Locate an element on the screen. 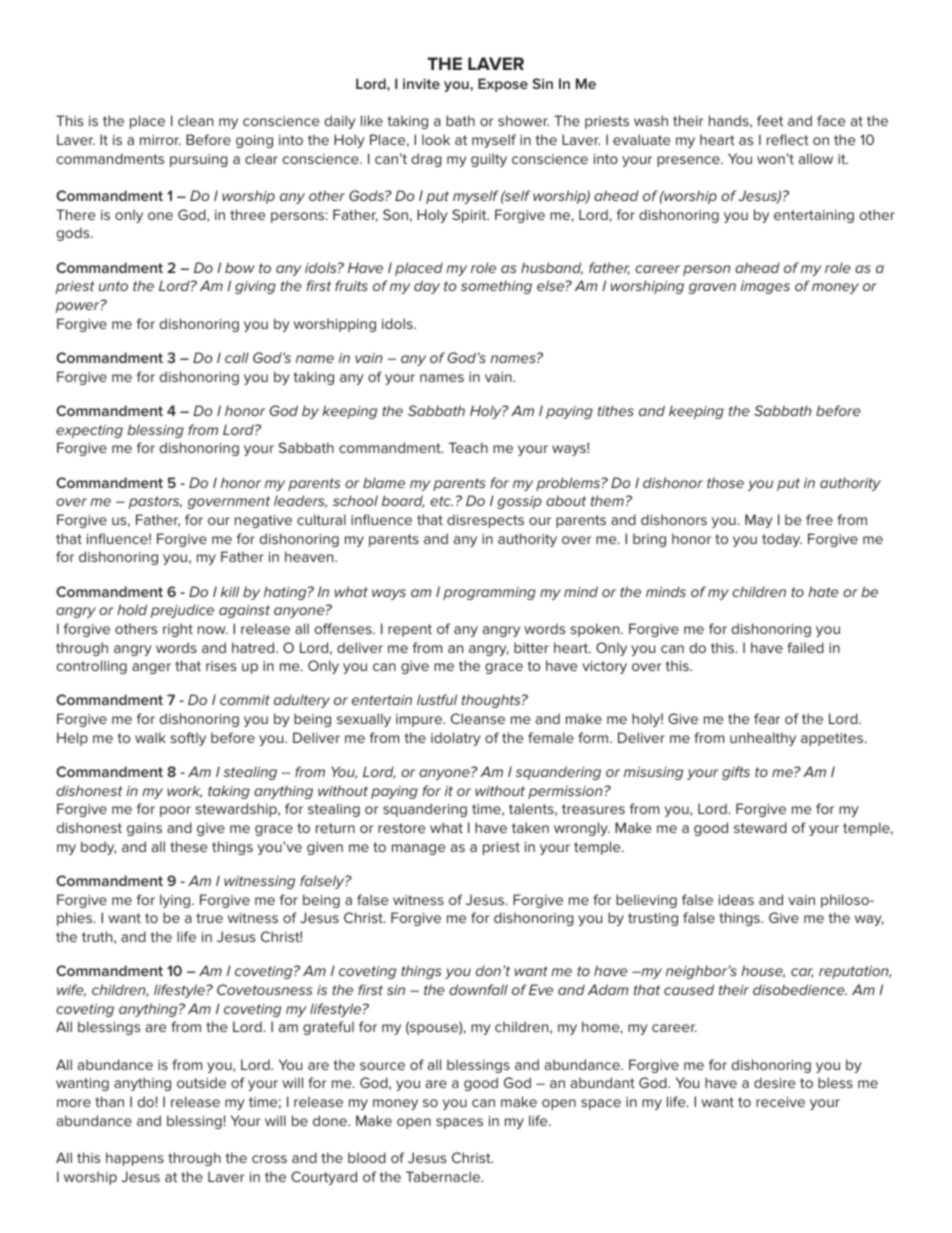  look is located at coordinates (436, 139).
